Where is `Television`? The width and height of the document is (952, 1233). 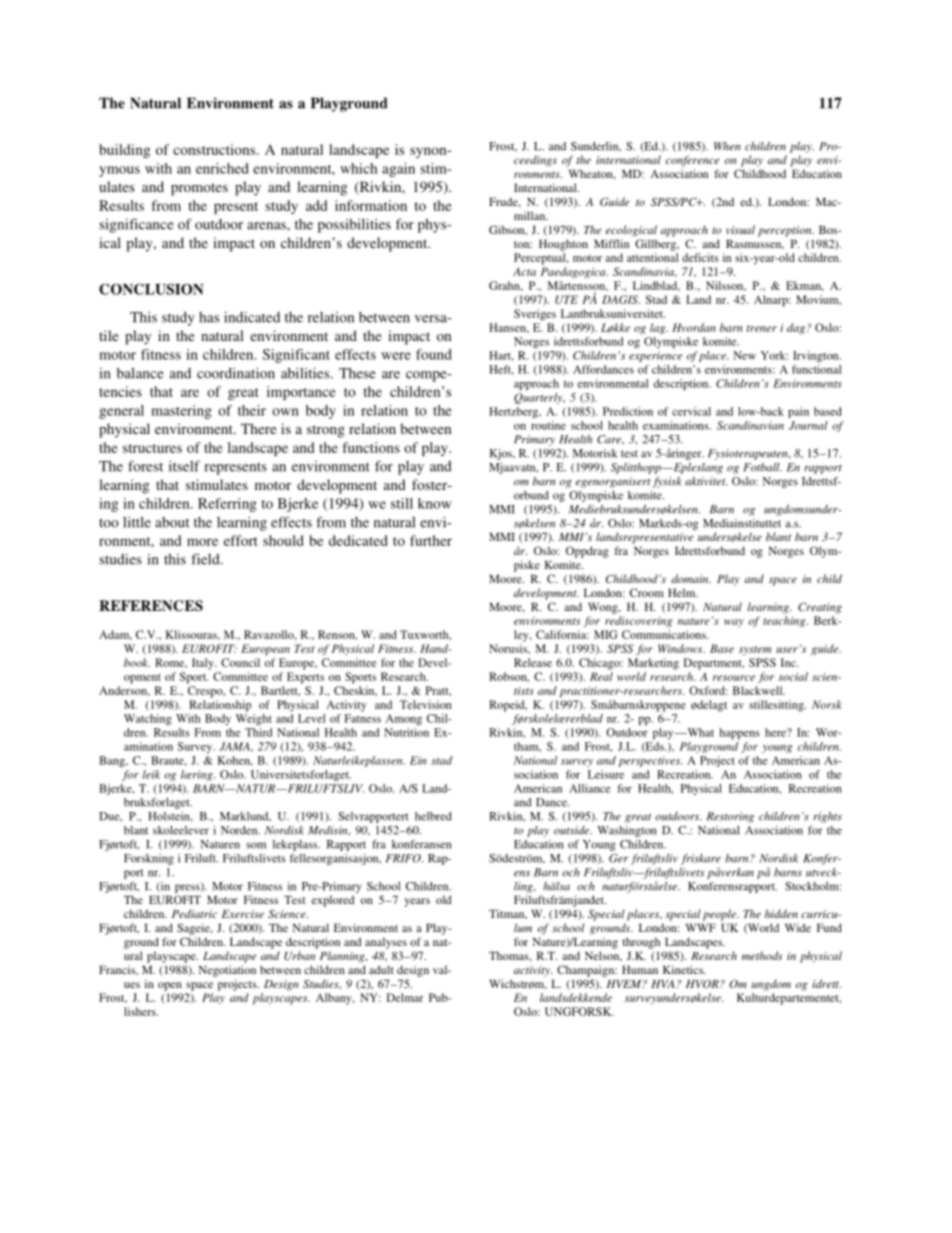 Television is located at coordinates (426, 704).
